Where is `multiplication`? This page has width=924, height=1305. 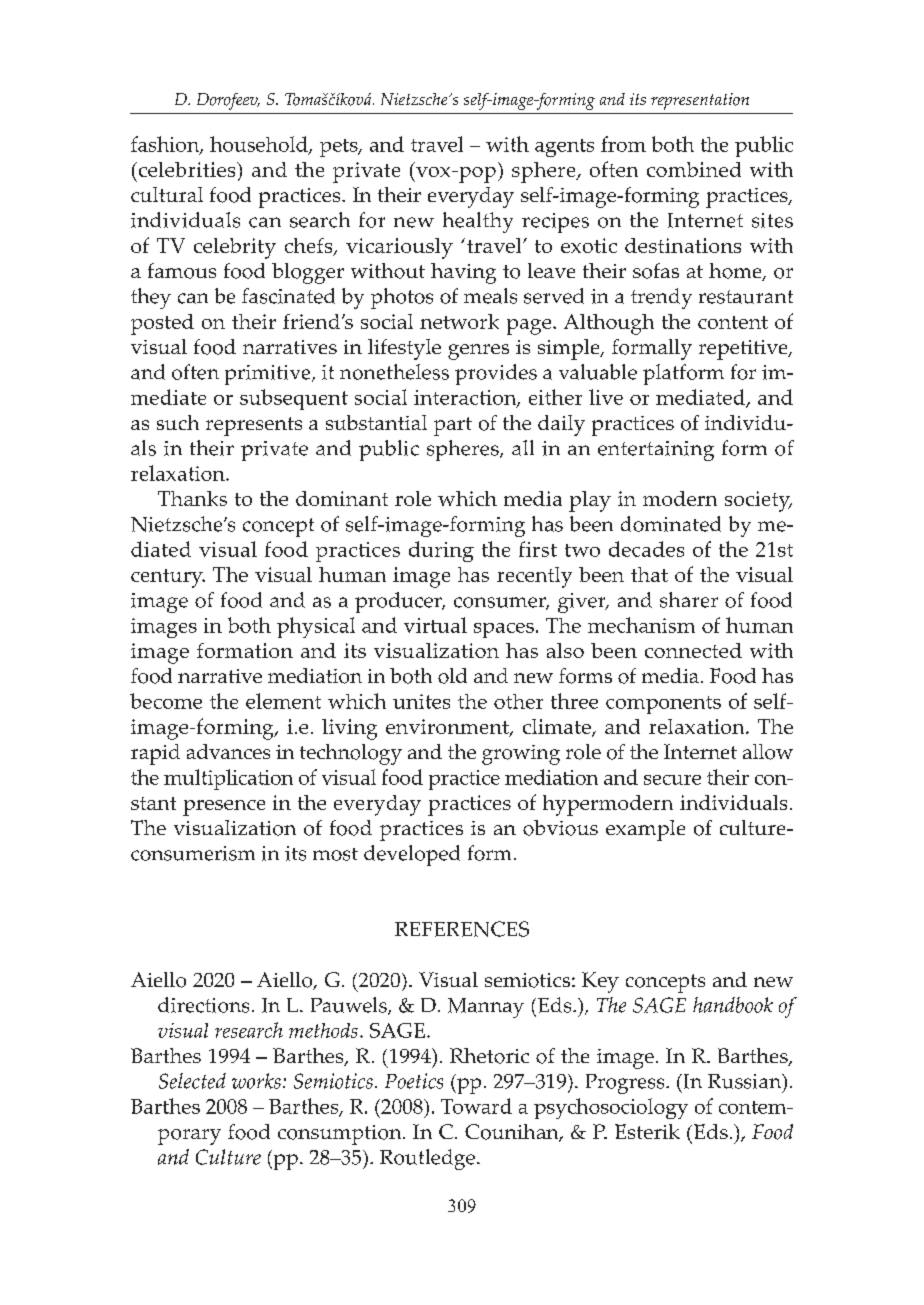
multiplication is located at coordinates (228, 779).
